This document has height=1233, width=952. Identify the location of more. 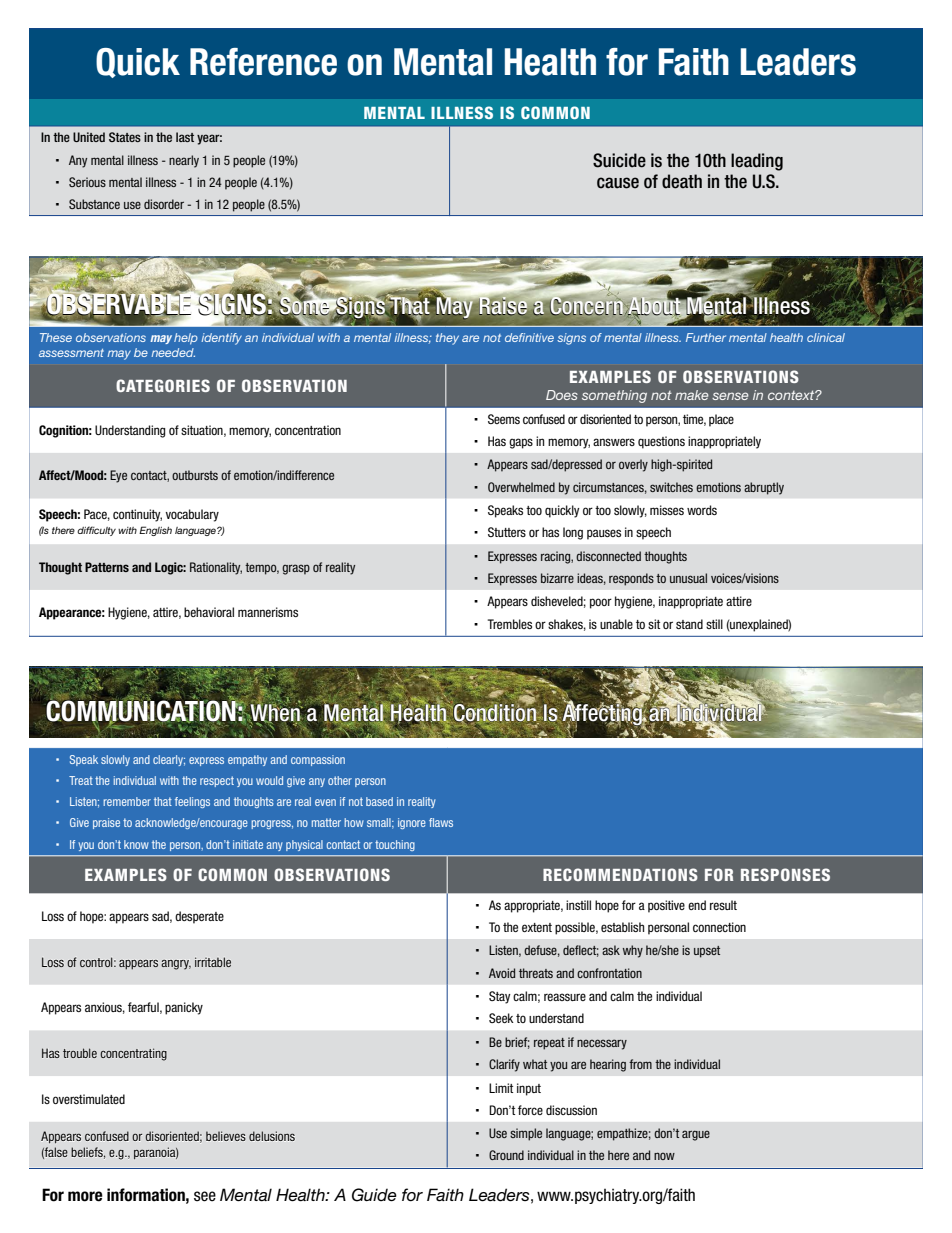
(85, 1196).
